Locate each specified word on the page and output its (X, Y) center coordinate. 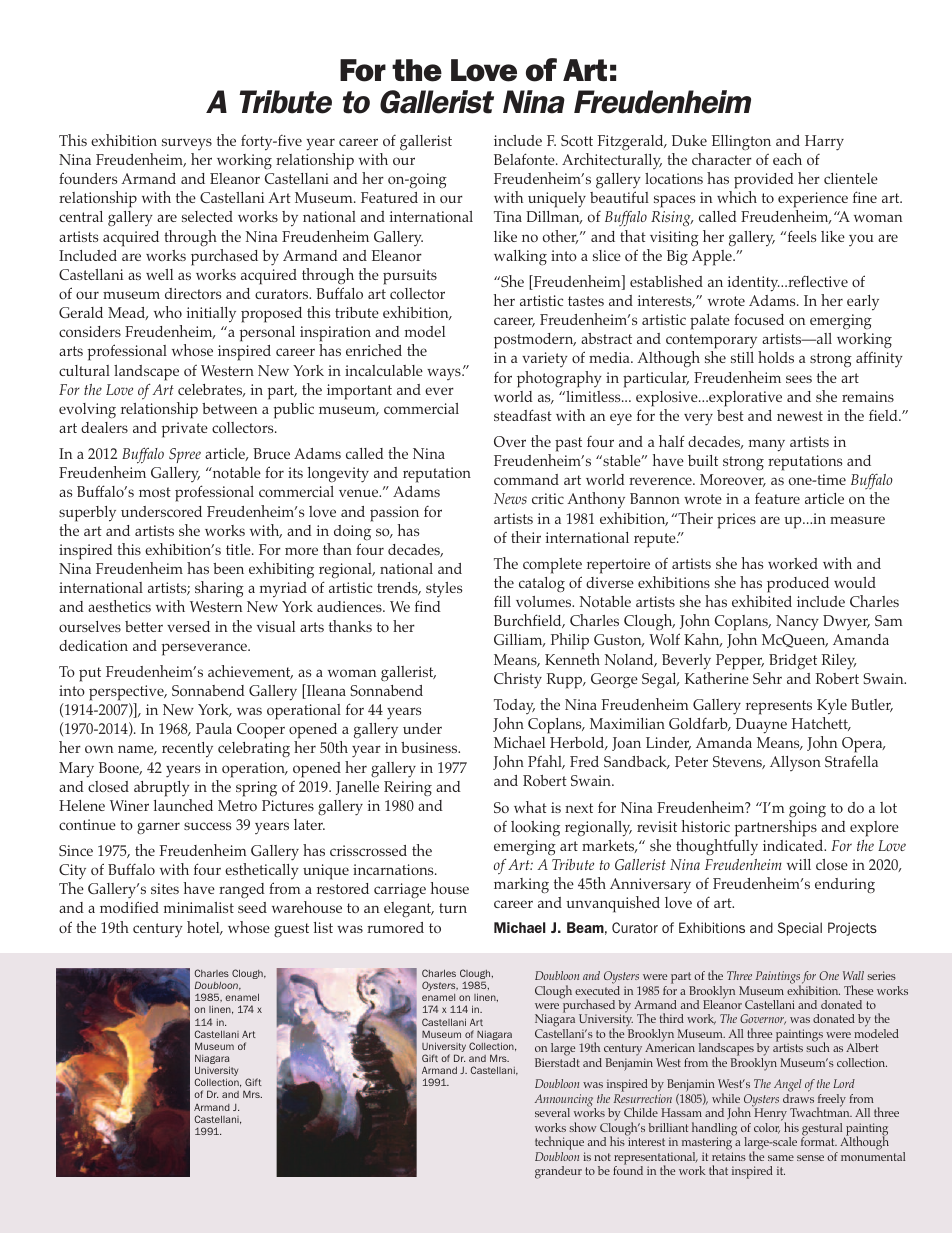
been (228, 568)
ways (445, 374)
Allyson (795, 763)
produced (798, 585)
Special (800, 929)
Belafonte (525, 159)
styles (444, 589)
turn (453, 908)
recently (187, 750)
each (787, 159)
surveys (187, 144)
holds (776, 357)
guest (291, 930)
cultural (84, 370)
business (430, 747)
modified (129, 907)
